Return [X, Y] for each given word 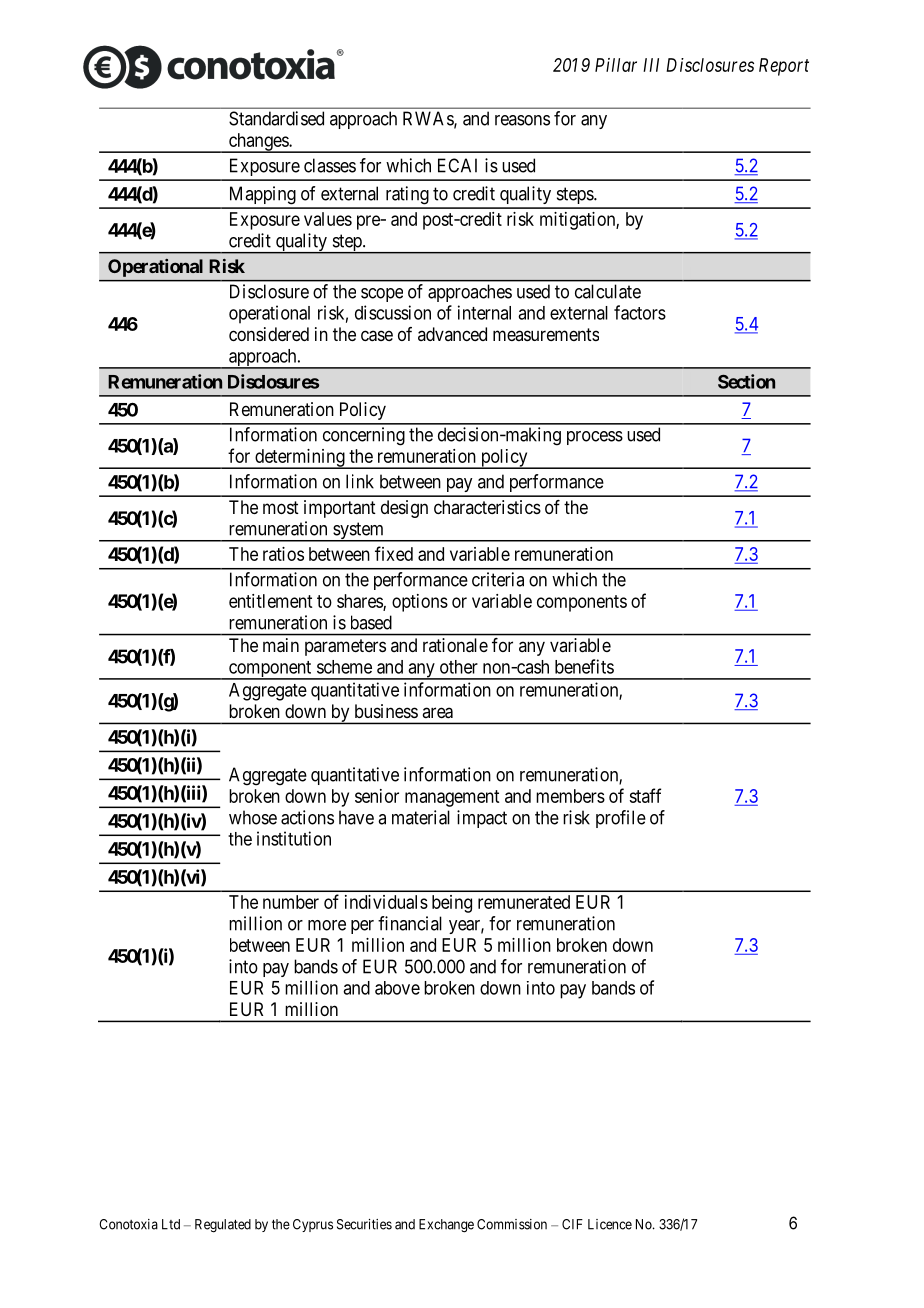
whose [253, 817]
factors [640, 312]
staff [645, 795]
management [452, 798]
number [291, 902]
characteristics [487, 507]
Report [784, 67]
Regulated [223, 1226]
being [452, 904]
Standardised [276, 118]
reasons [522, 120]
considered [269, 334]
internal [484, 312]
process [595, 438]
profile [621, 819]
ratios [283, 554]
